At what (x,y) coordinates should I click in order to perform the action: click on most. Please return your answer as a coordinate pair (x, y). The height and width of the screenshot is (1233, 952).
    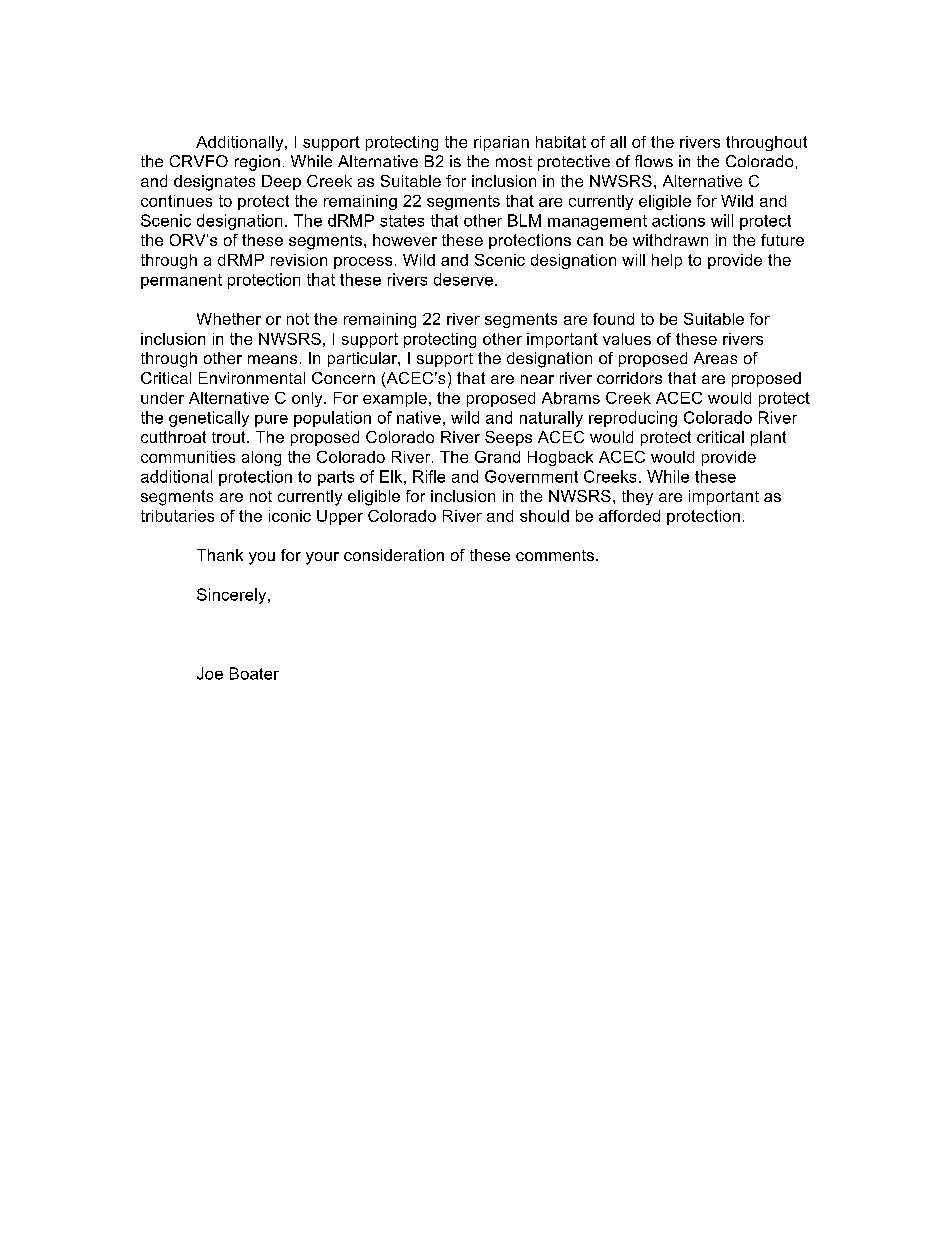
    Looking at the image, I should click on (514, 161).
